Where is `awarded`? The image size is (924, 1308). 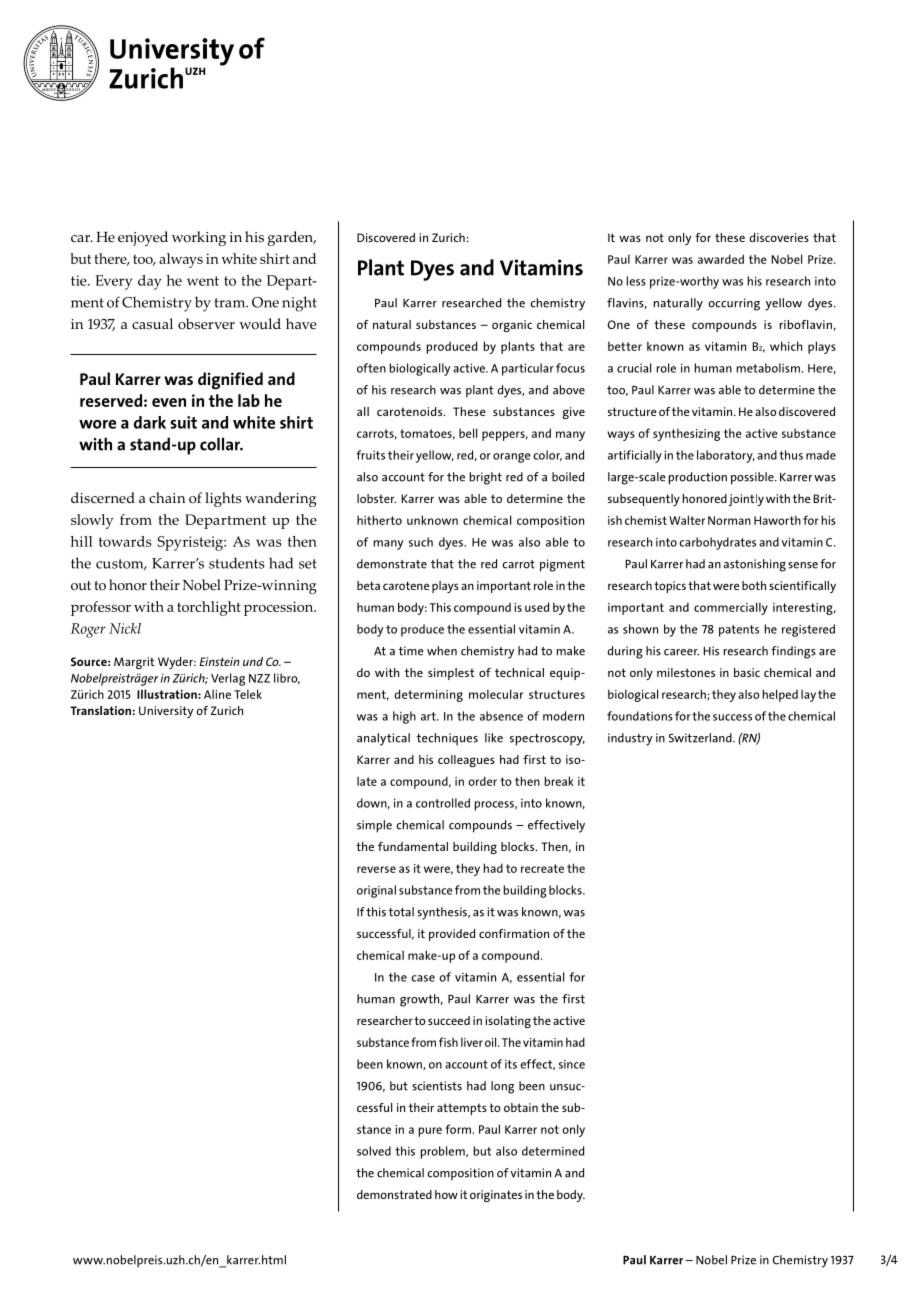 awarded is located at coordinates (721, 259).
